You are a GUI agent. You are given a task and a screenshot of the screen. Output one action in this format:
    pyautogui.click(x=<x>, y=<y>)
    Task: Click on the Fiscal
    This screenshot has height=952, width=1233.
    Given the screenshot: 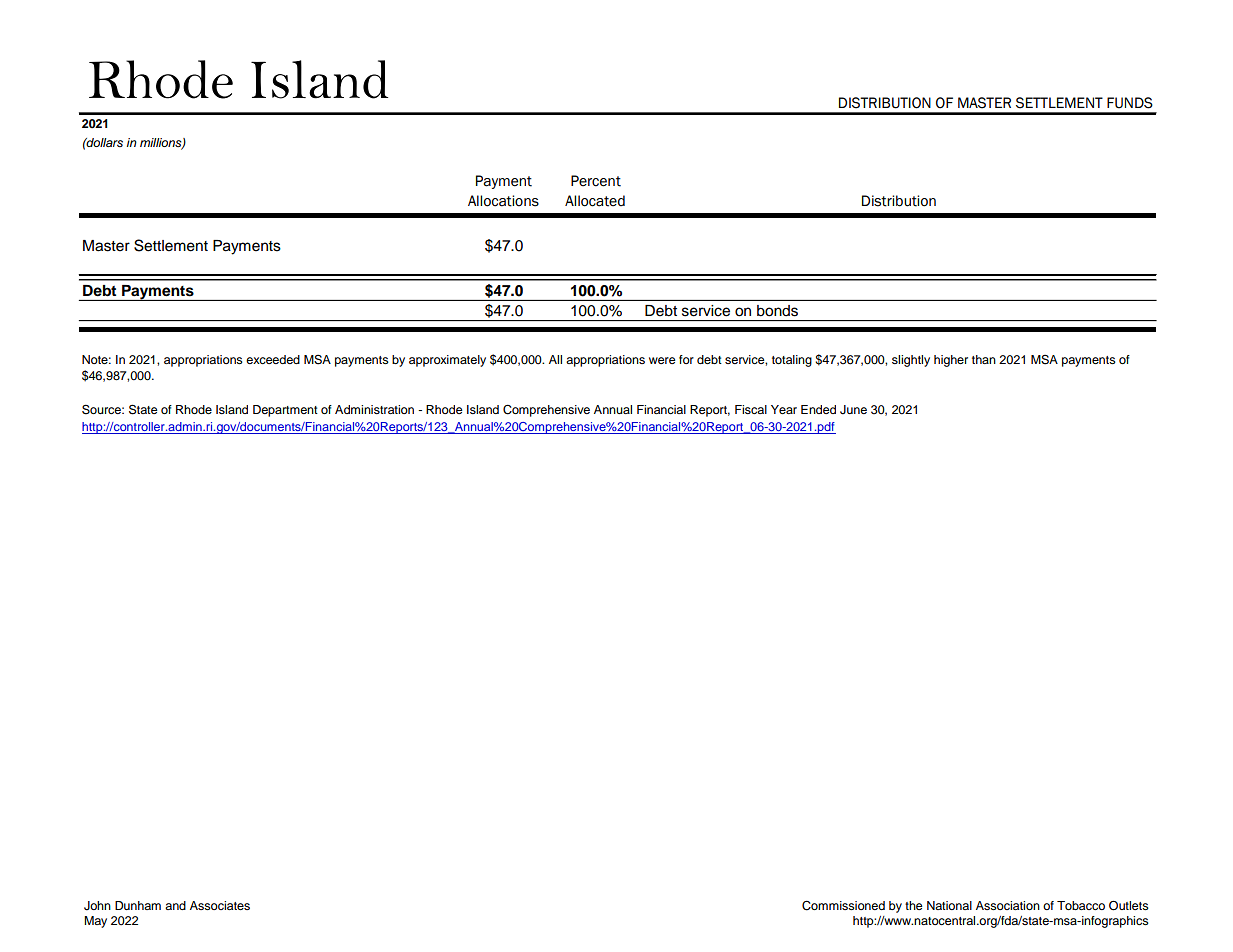 What is the action you would take?
    pyautogui.click(x=751, y=409)
